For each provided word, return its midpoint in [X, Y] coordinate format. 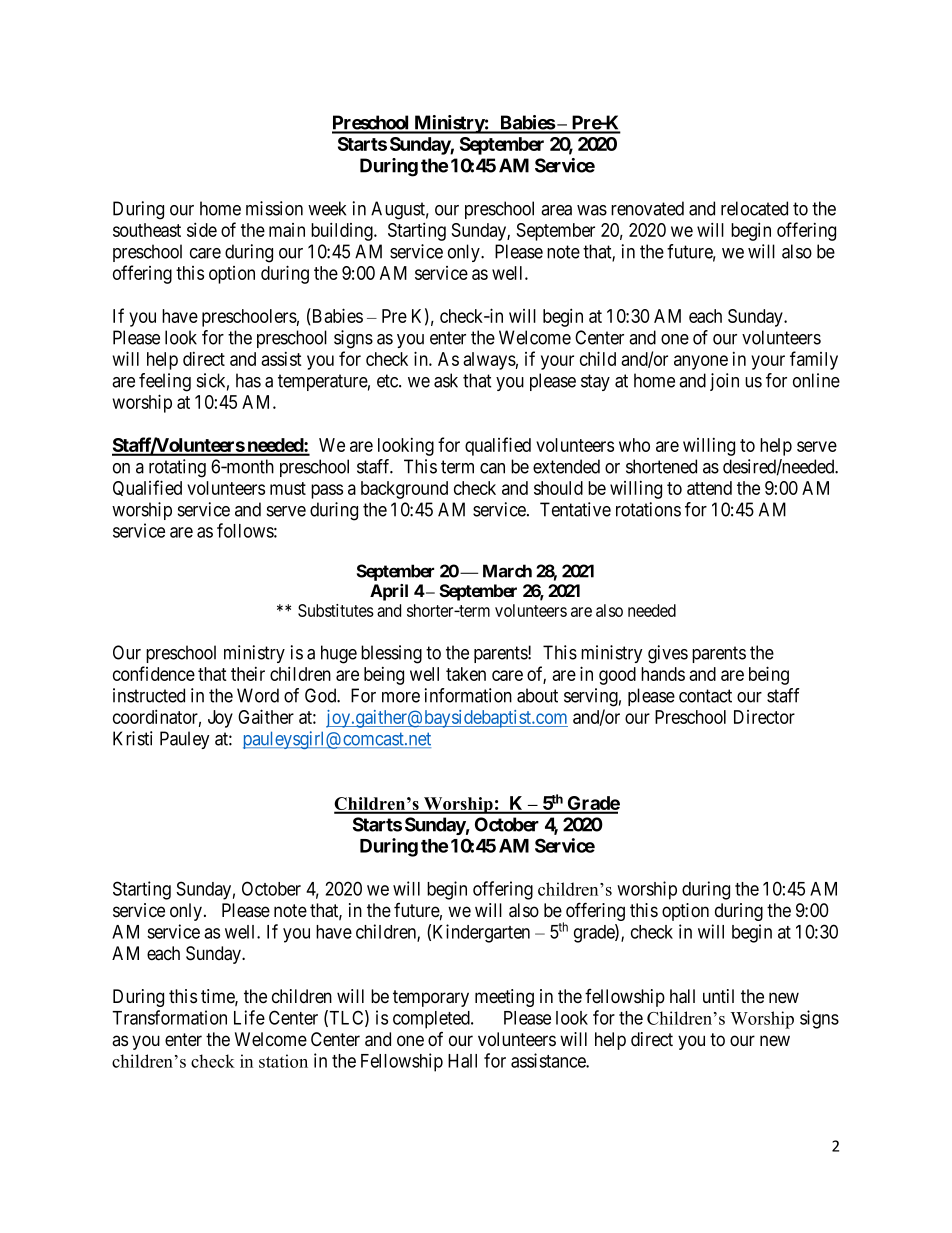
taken [466, 674]
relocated [754, 208]
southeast [147, 230]
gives [668, 654]
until [718, 996]
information [468, 695]
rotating [177, 468]
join [724, 382]
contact [705, 696]
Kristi [133, 738]
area [556, 210]
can [492, 468]
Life [249, 1017]
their [248, 674]
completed [432, 1020]
